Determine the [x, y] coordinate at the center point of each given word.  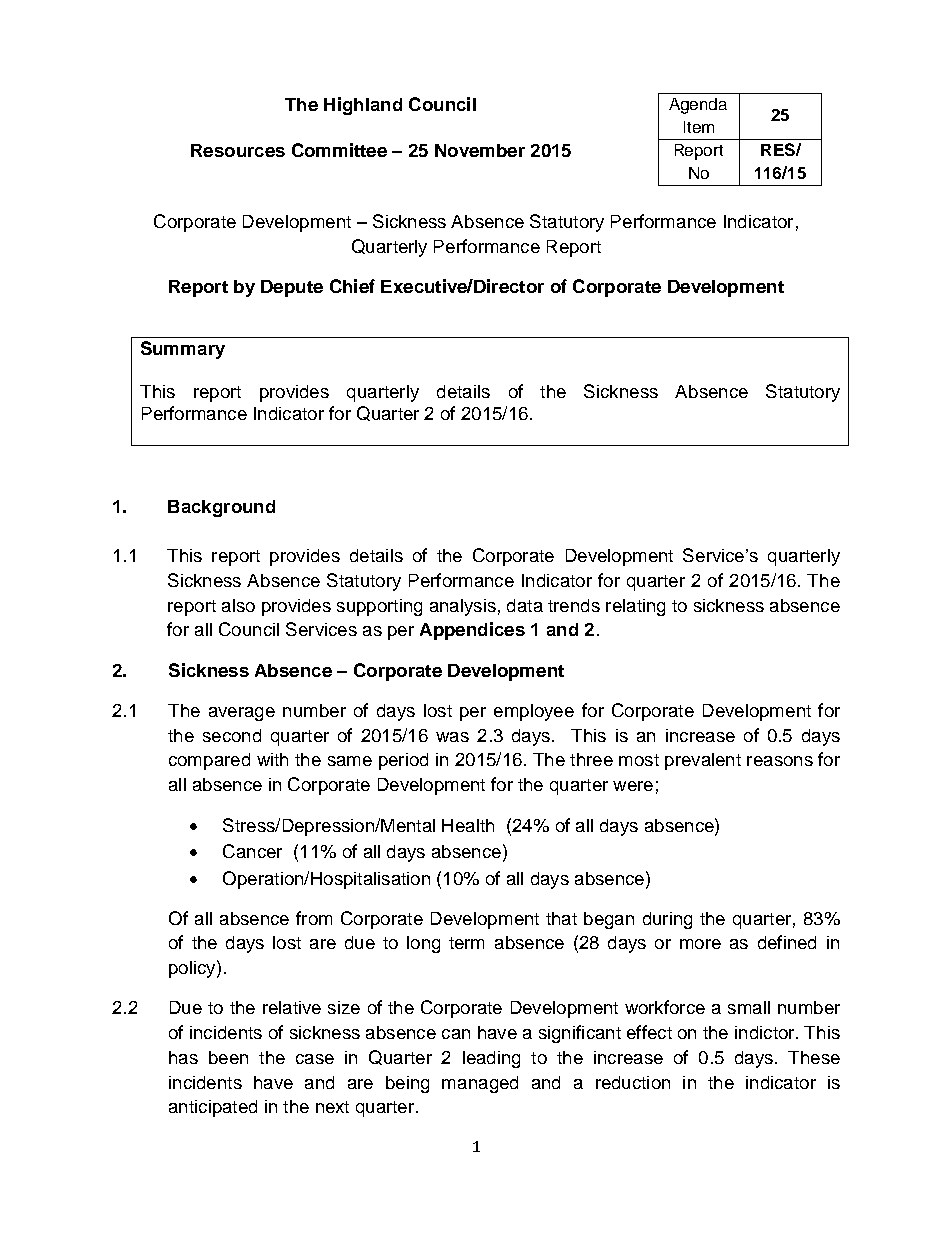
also [238, 605]
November [480, 150]
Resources [238, 150]
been [228, 1057]
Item [699, 127]
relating [635, 607]
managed [480, 1084]
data [525, 605]
